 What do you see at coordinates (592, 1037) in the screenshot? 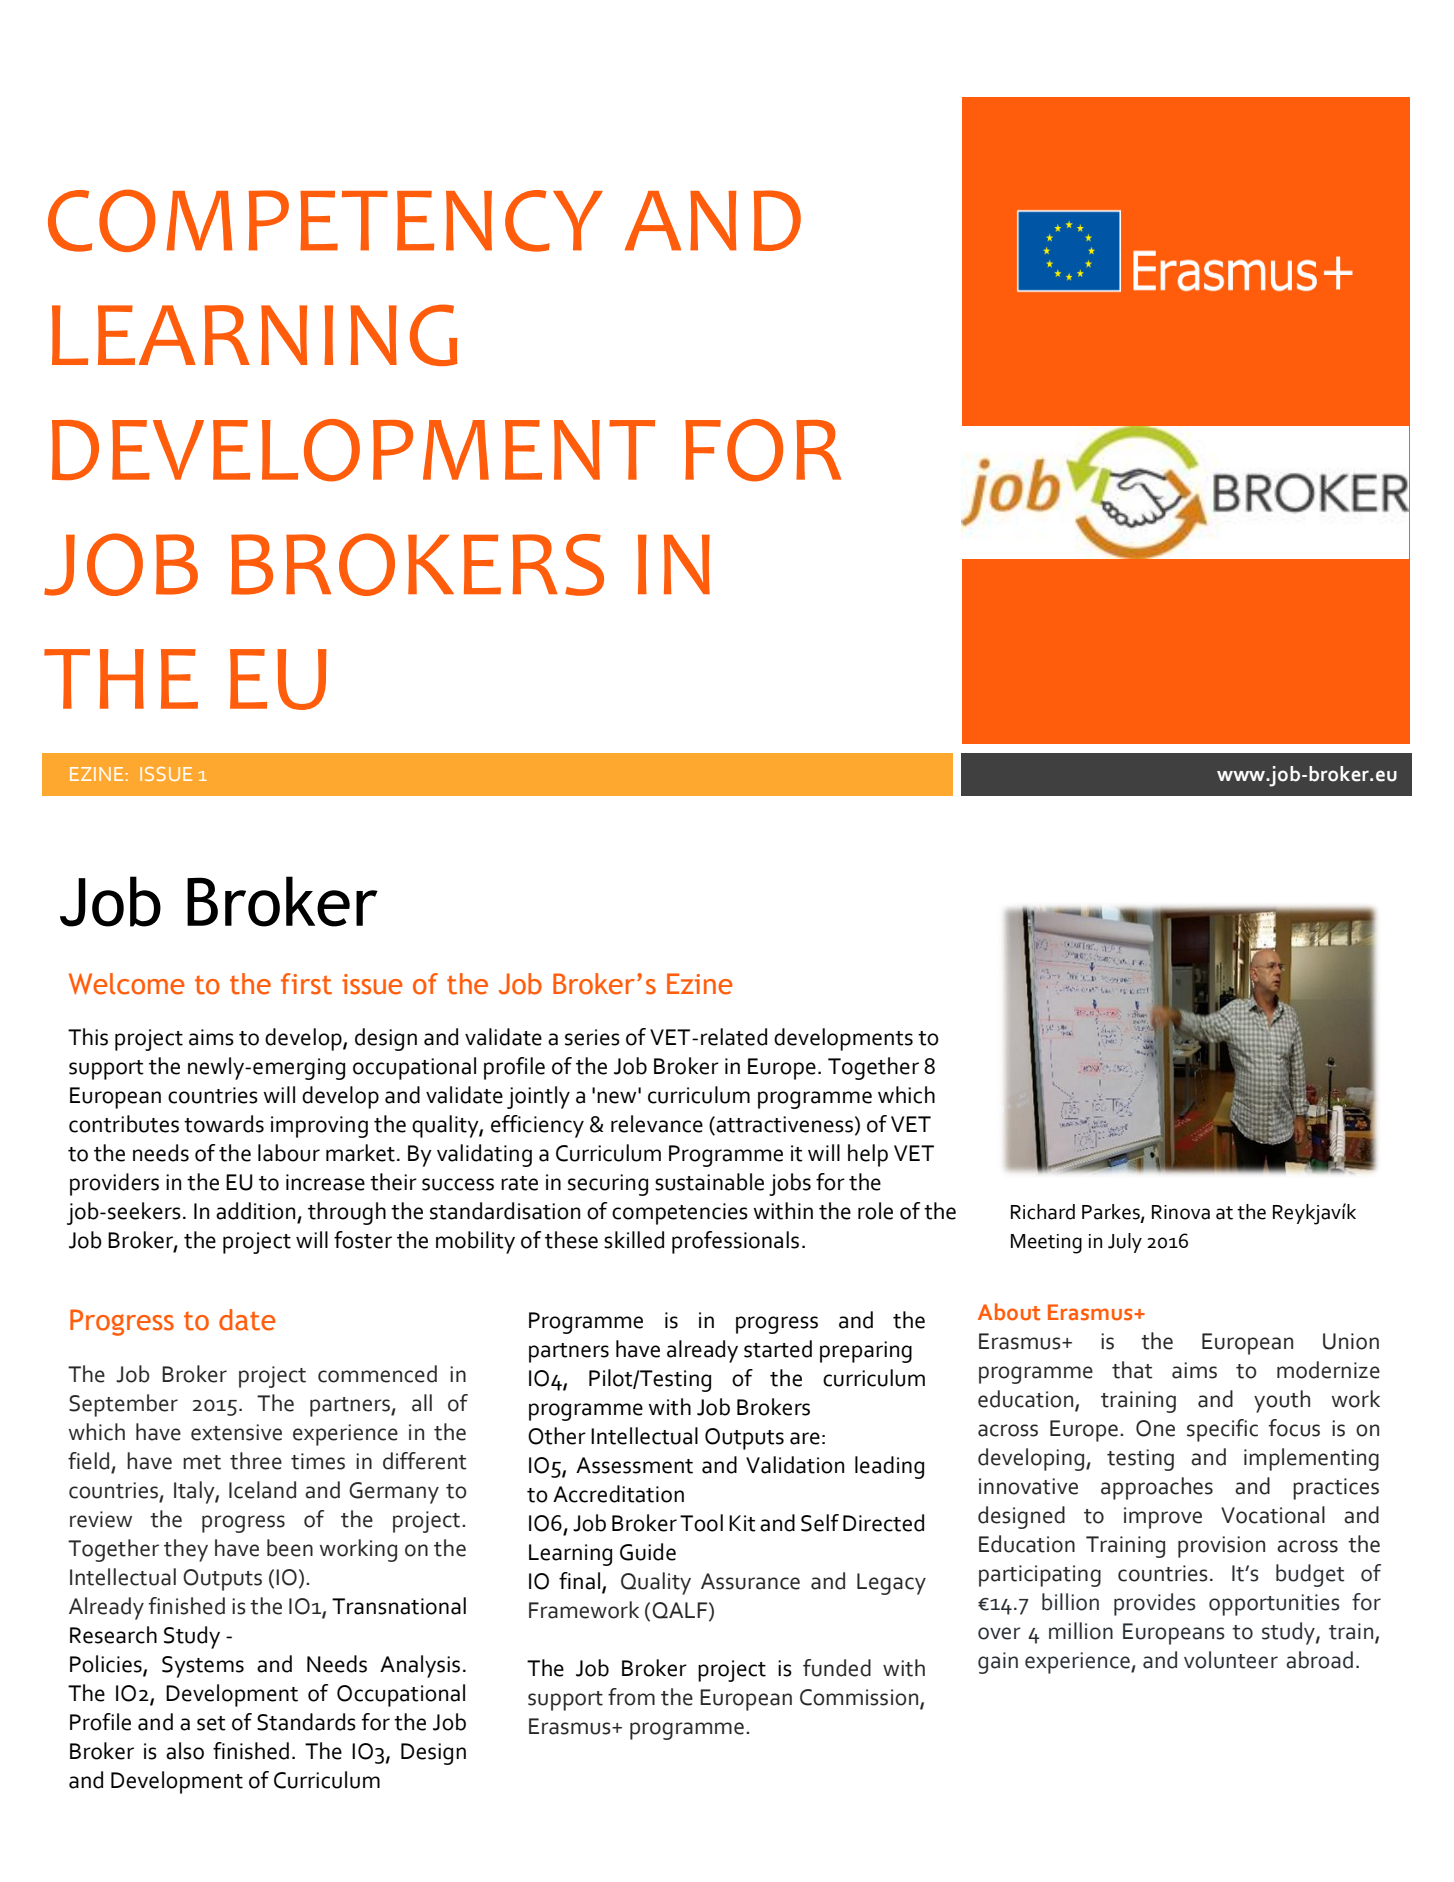
I see `series` at bounding box center [592, 1037].
